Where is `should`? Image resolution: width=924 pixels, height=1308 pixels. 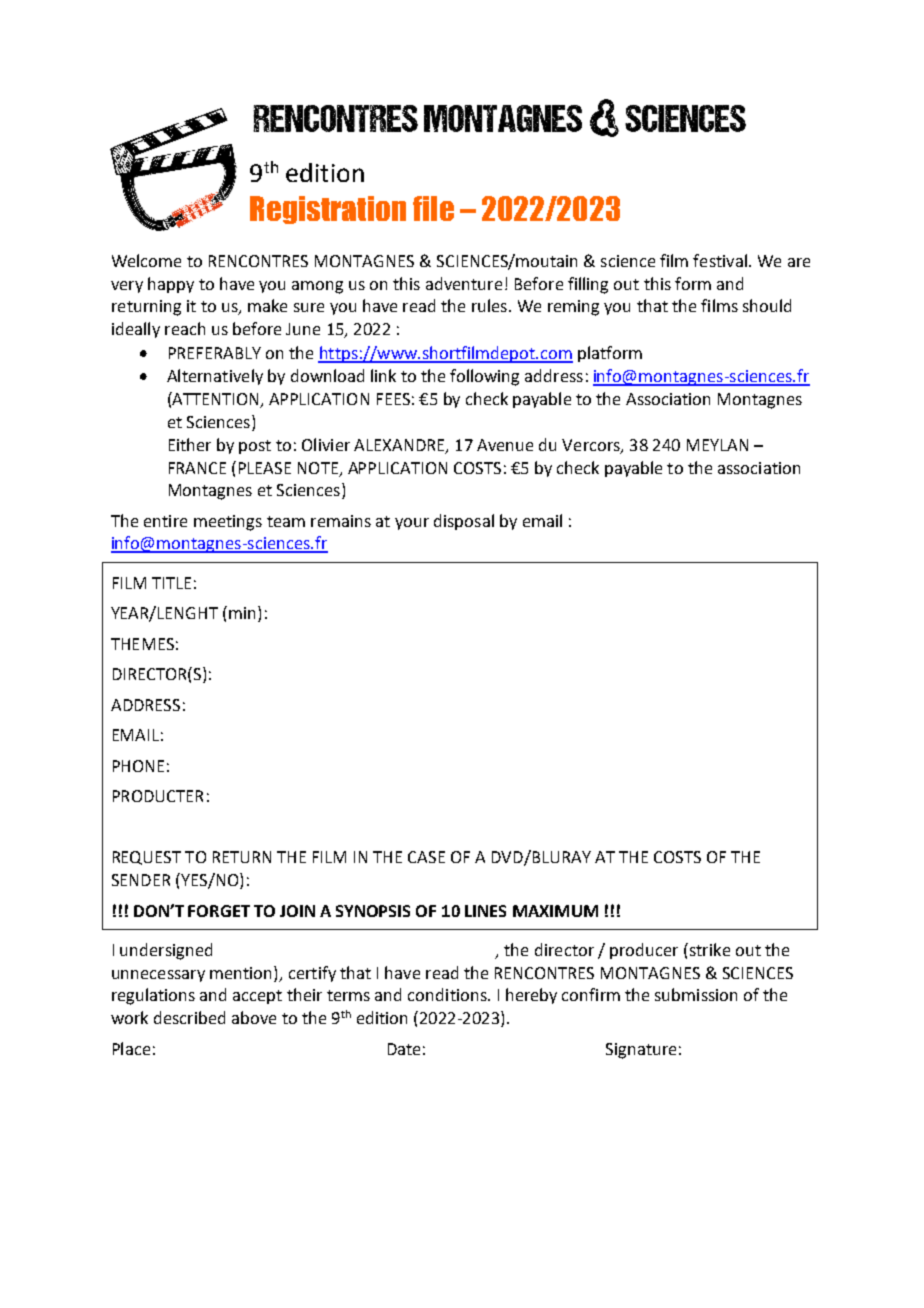
should is located at coordinates (767, 305).
